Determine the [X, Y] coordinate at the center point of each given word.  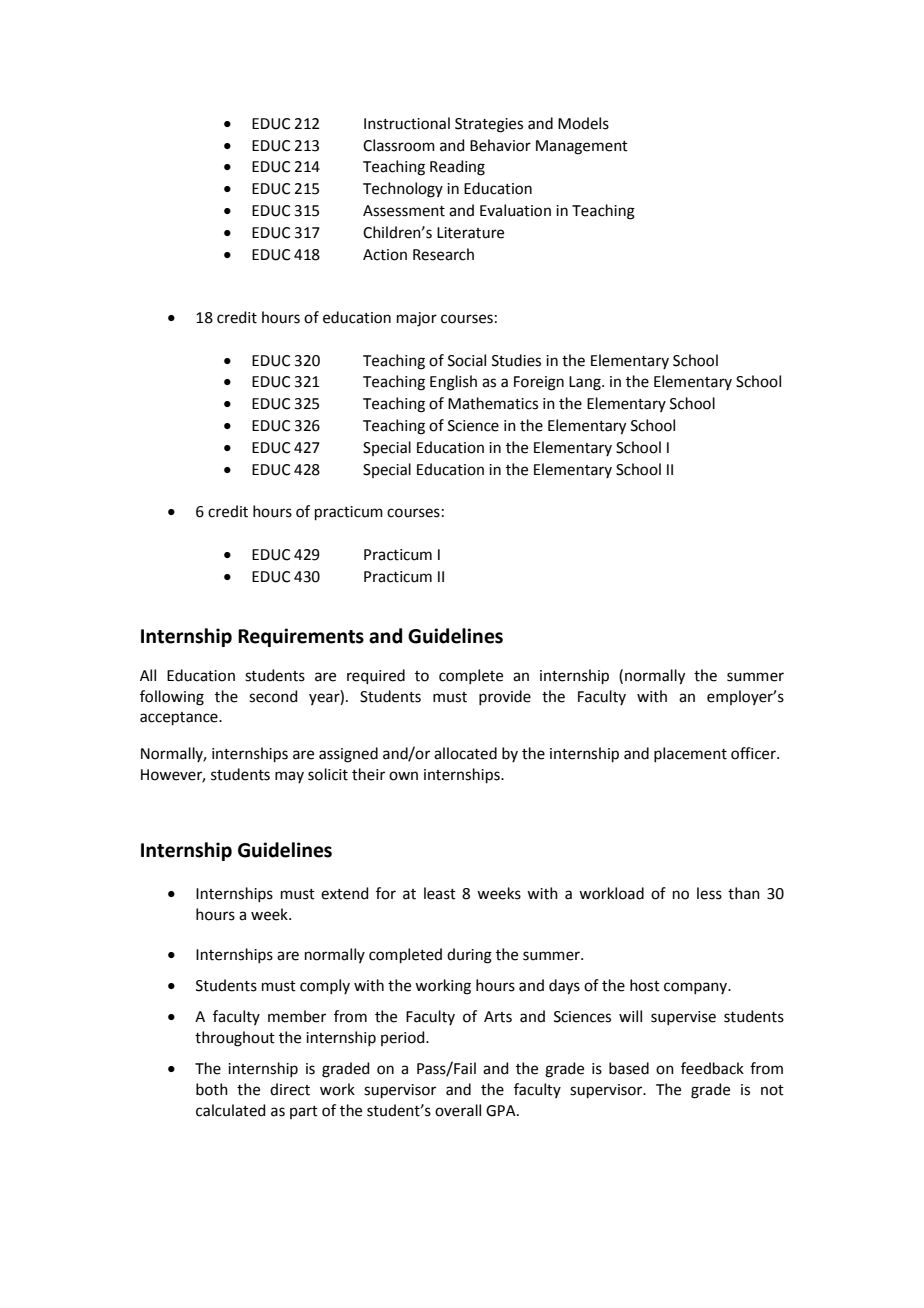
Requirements [301, 637]
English [453, 383]
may [289, 777]
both [212, 1089]
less [709, 893]
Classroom [399, 145]
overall [458, 1110]
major [417, 319]
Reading [457, 168]
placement [690, 754]
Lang [586, 383]
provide [505, 697]
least [440, 893]
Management [582, 147]
